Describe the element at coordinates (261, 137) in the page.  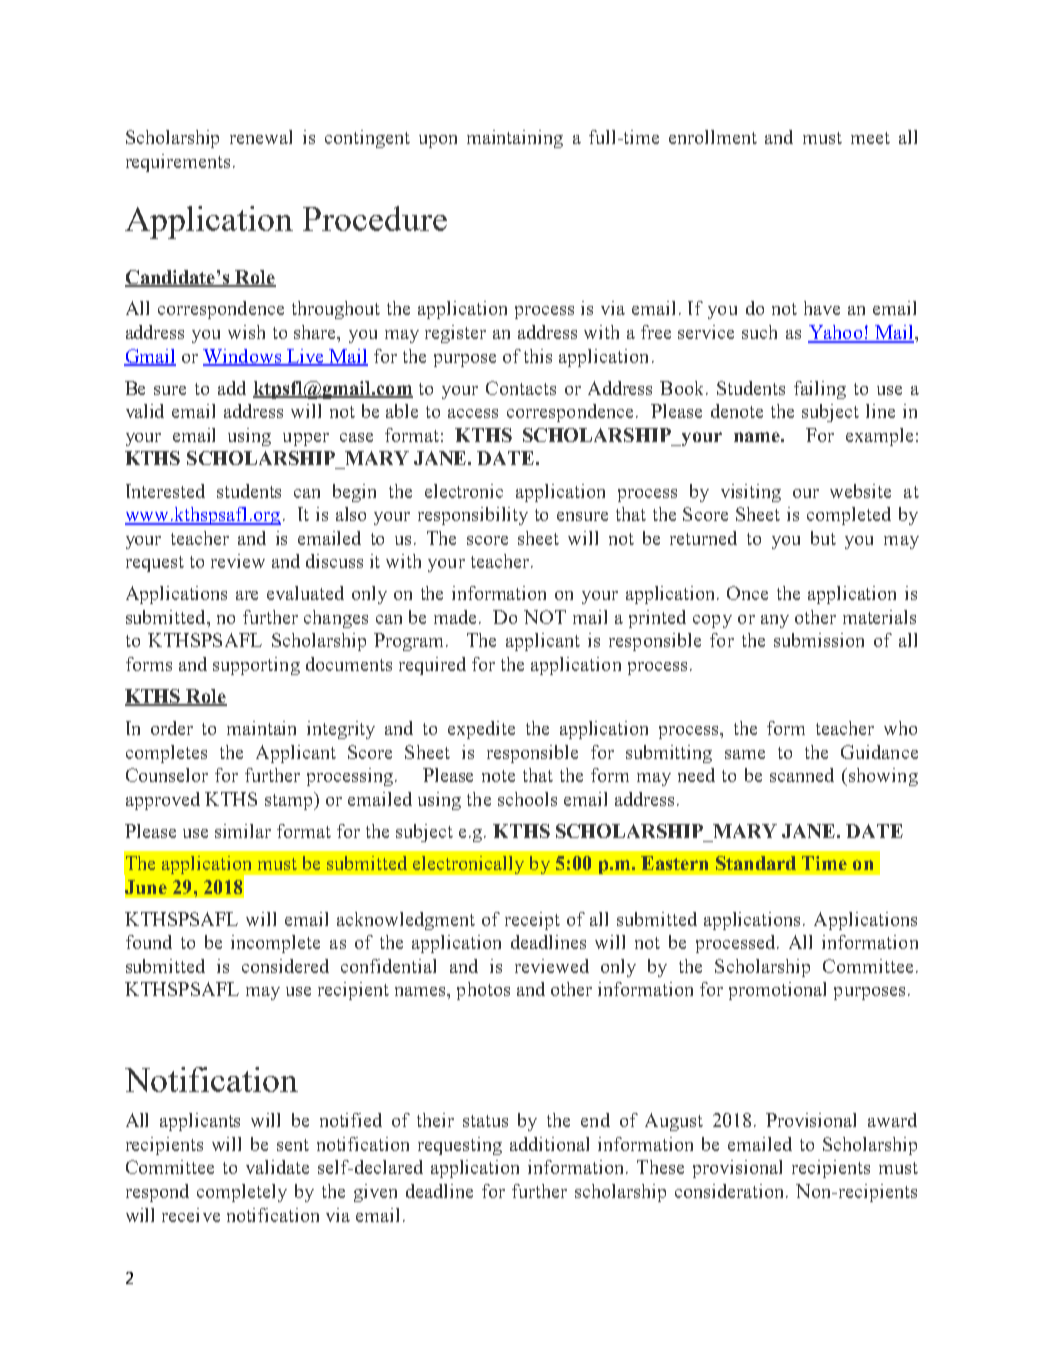
I see `renewal` at that location.
